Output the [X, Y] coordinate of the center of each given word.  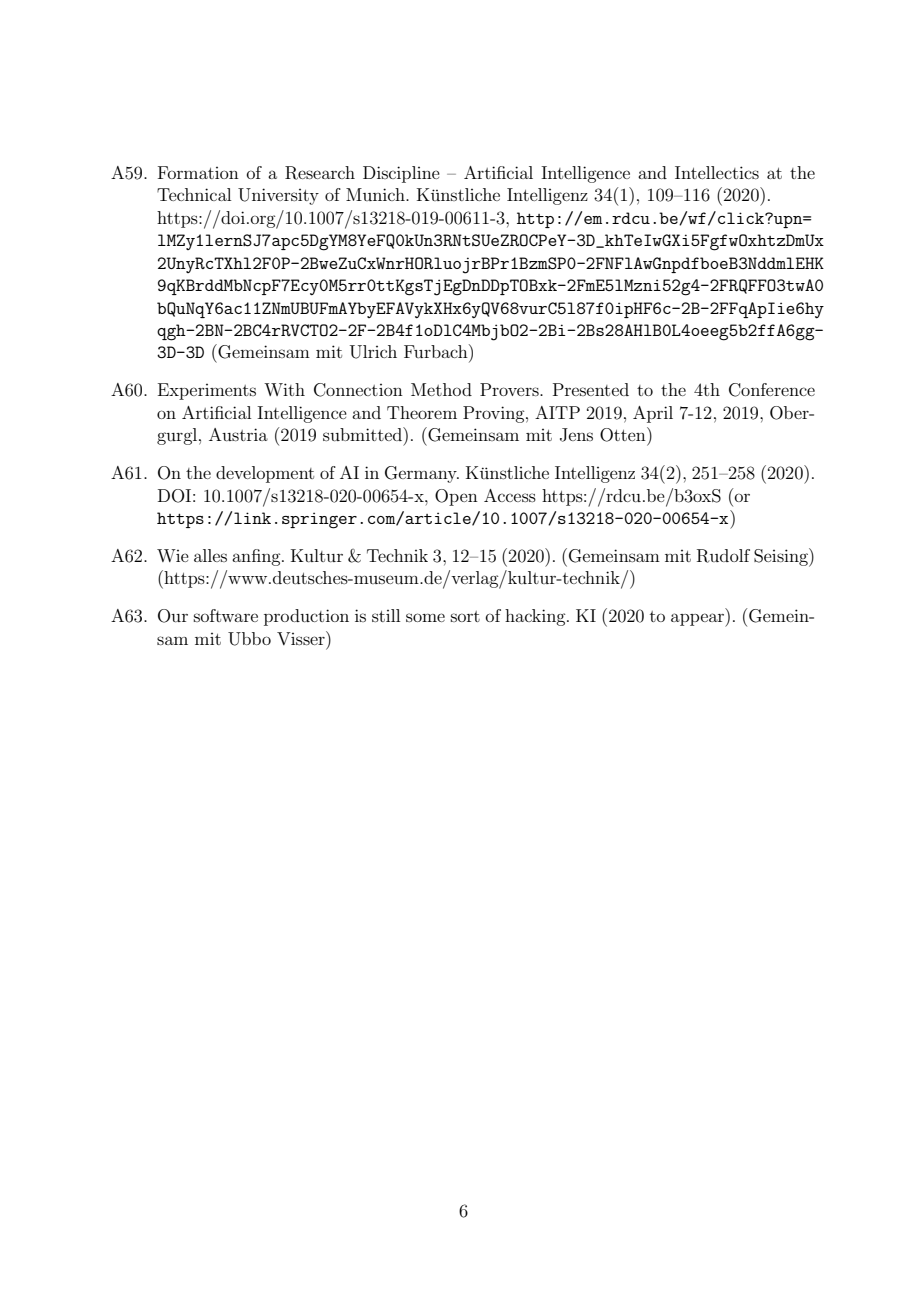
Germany [422, 474]
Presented [591, 389]
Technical [194, 194]
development [265, 474]
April [653, 414]
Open [456, 497]
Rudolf [723, 556]
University [278, 196]
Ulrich [373, 352]
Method [441, 389]
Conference [772, 390]
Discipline [401, 174]
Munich [376, 194]
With [284, 389]
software [226, 615]
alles [210, 555]
